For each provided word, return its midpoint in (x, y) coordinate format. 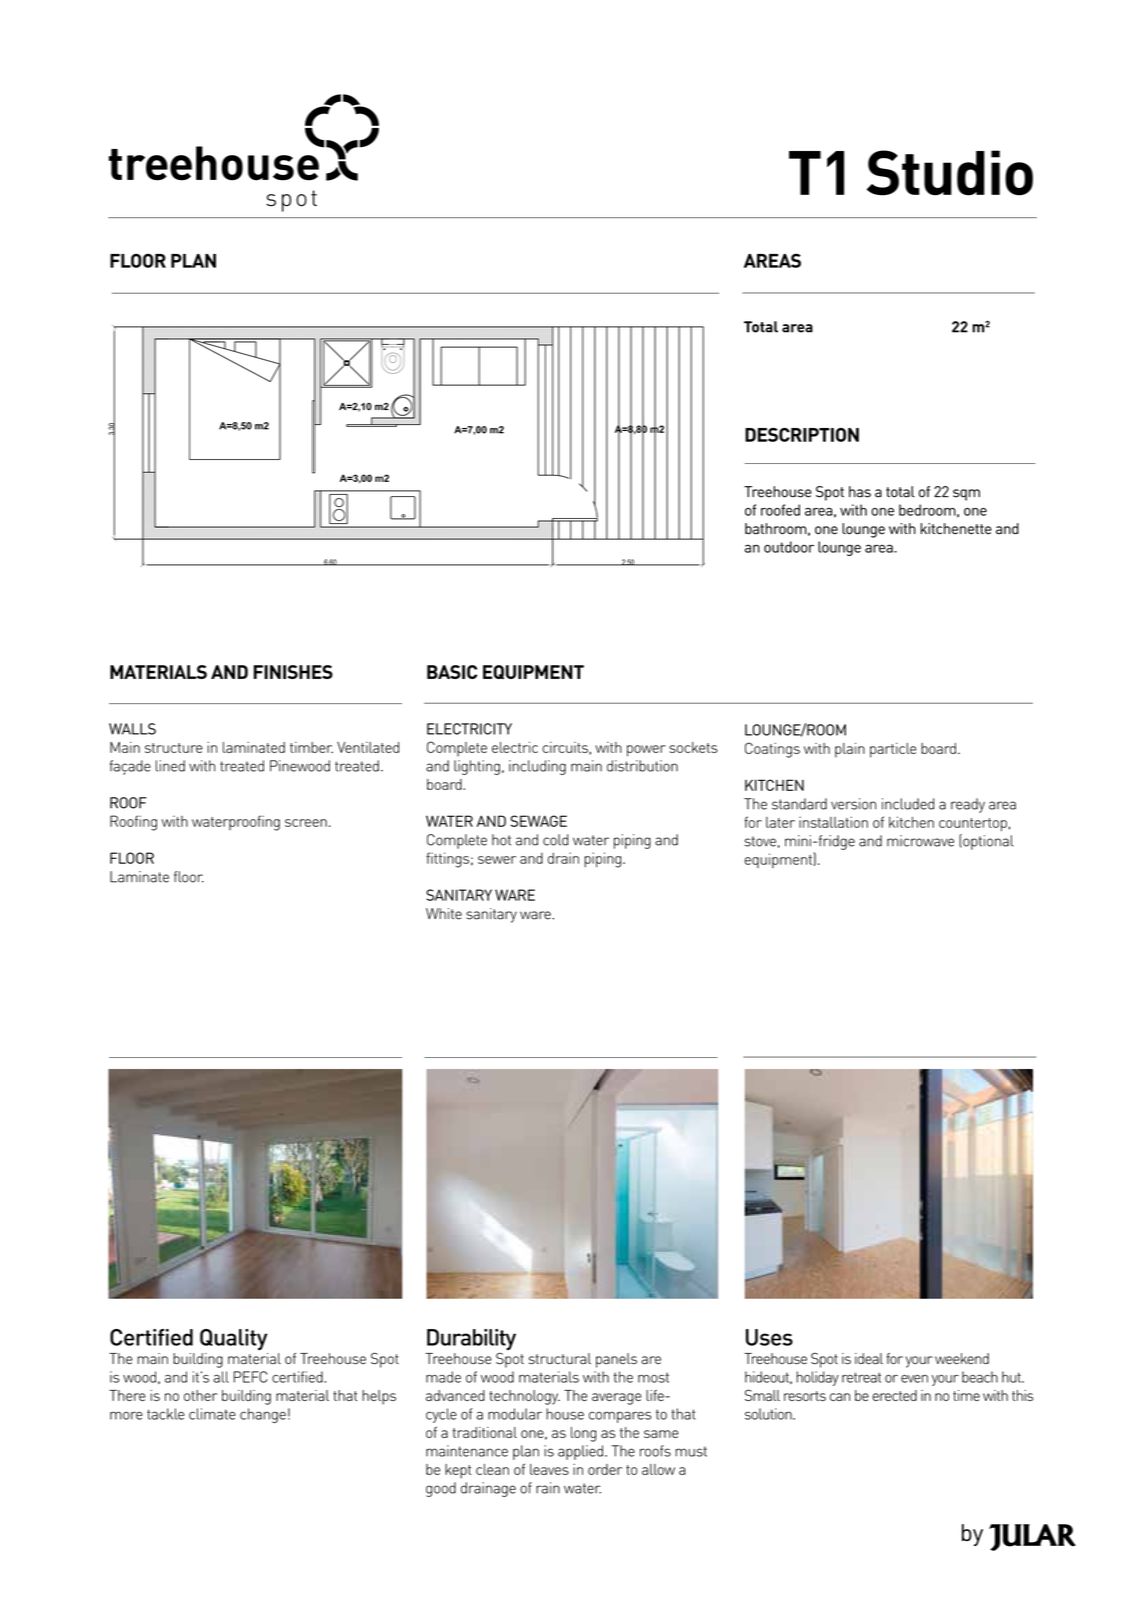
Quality (234, 1339)
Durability (471, 1339)
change (263, 1415)
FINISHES (293, 672)
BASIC (452, 672)
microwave (920, 841)
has (860, 492)
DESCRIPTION (802, 435)
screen (306, 823)
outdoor (789, 547)
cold (555, 840)
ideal (869, 1358)
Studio (950, 173)
